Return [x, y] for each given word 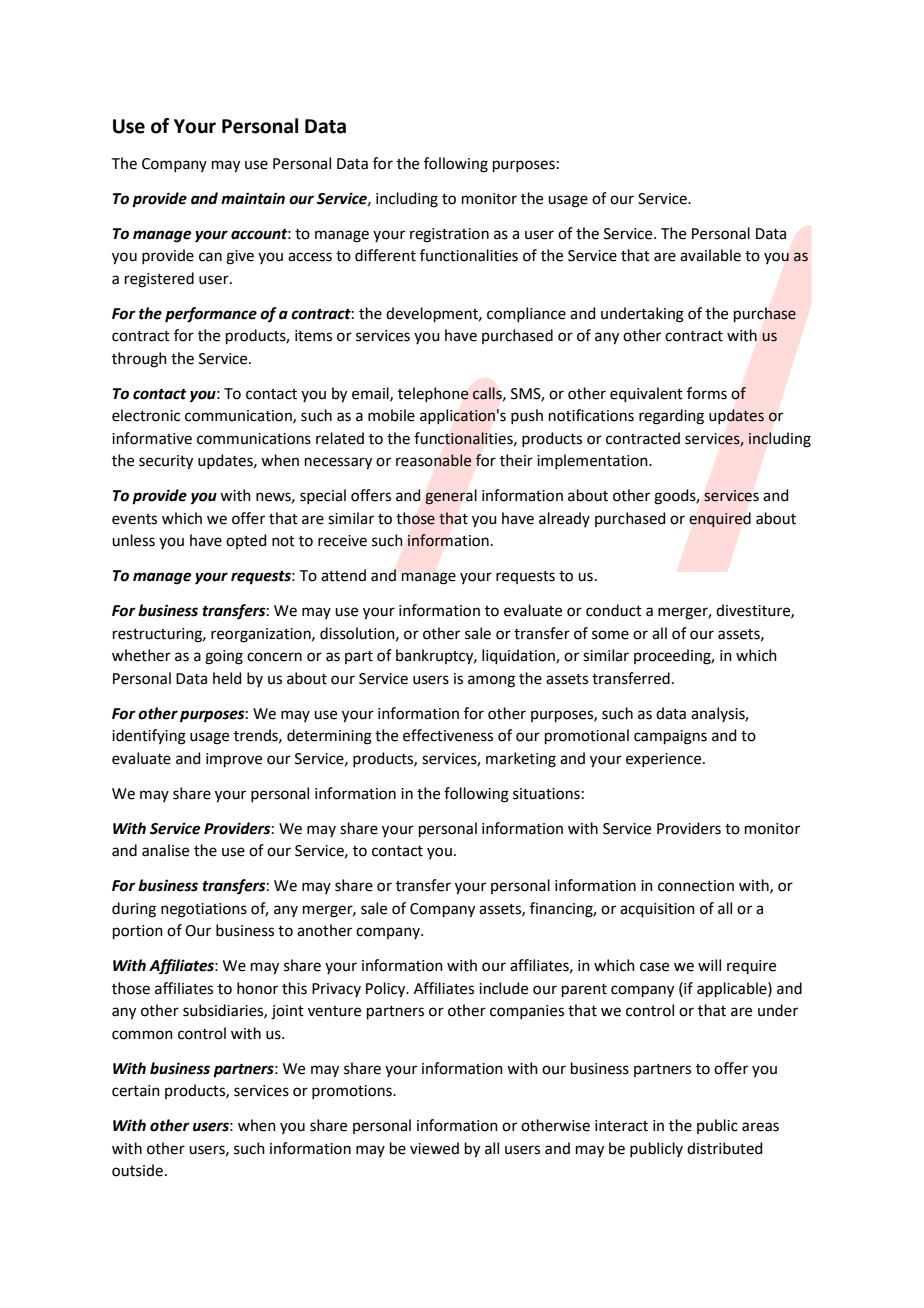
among [491, 681]
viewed [434, 1148]
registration [449, 235]
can [210, 257]
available [710, 255]
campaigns [670, 737]
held [227, 678]
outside [137, 1170]
